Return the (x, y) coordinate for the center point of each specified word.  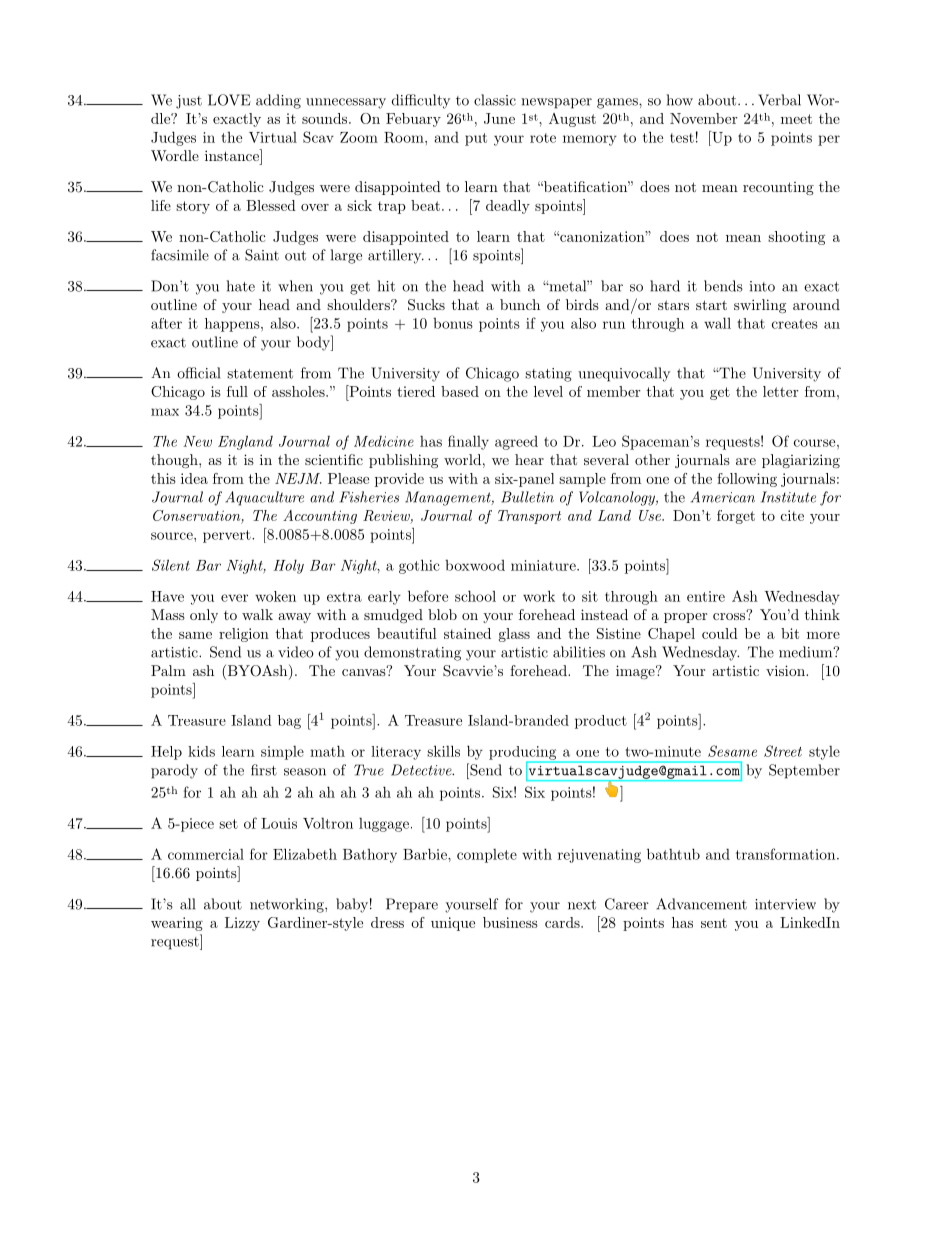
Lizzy (242, 924)
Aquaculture (264, 498)
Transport (529, 517)
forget (736, 517)
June (499, 118)
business (510, 922)
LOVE (229, 100)
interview (785, 904)
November (704, 118)
